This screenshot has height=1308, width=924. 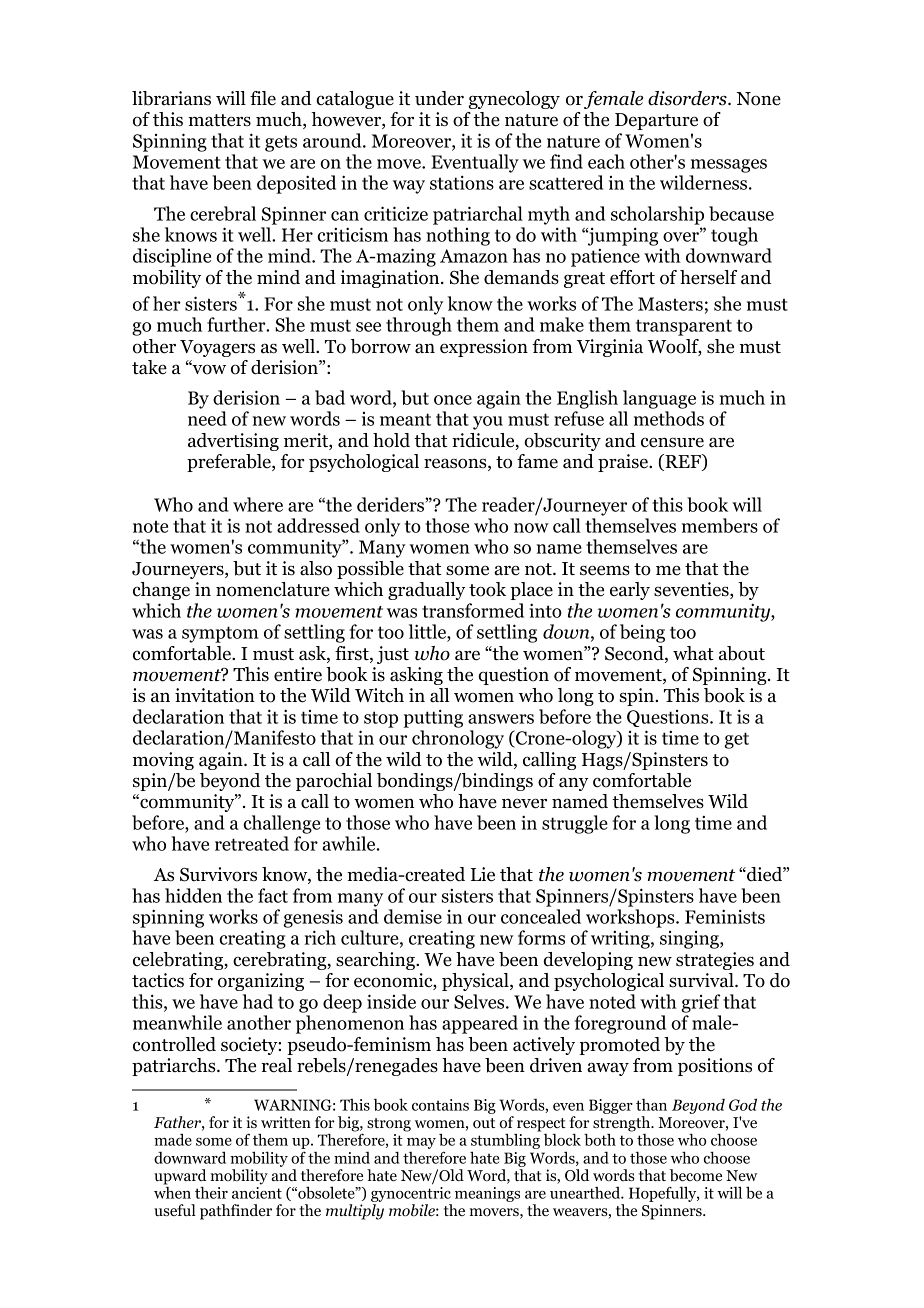 I want to click on censure, so click(x=672, y=442).
